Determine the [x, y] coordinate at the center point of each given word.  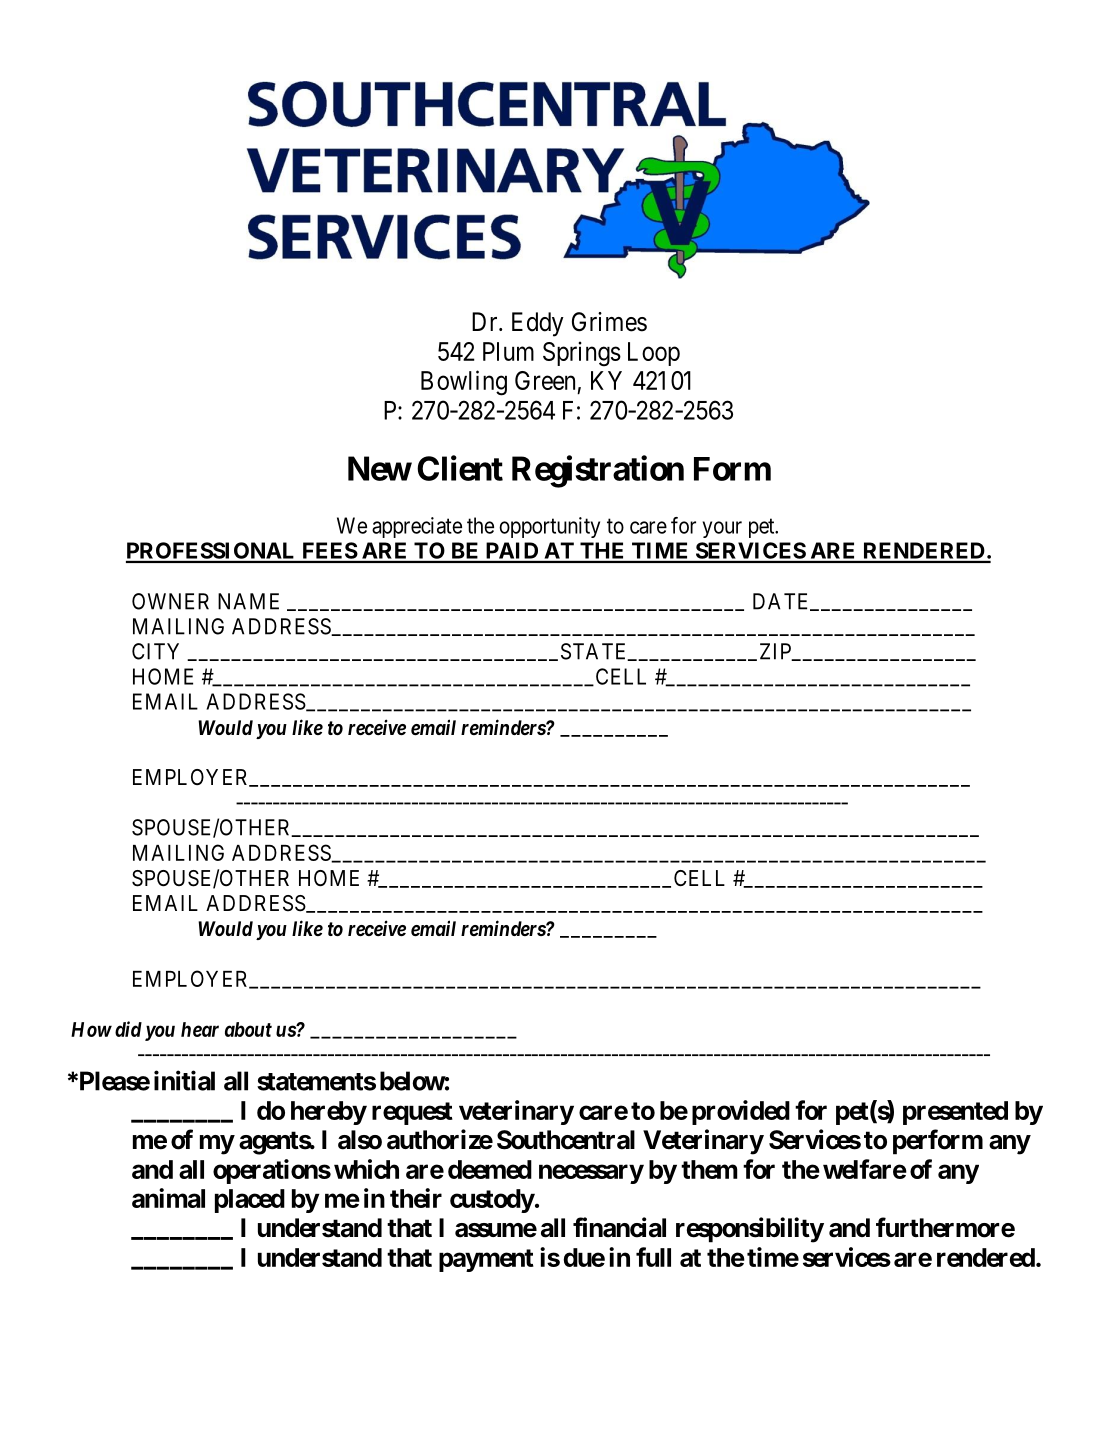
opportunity [549, 527]
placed [250, 1201]
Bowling [464, 383]
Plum [508, 351]
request [412, 1113]
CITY [155, 651]
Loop [654, 354]
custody [492, 1201]
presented [955, 1113]
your [722, 529]
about [248, 1029]
